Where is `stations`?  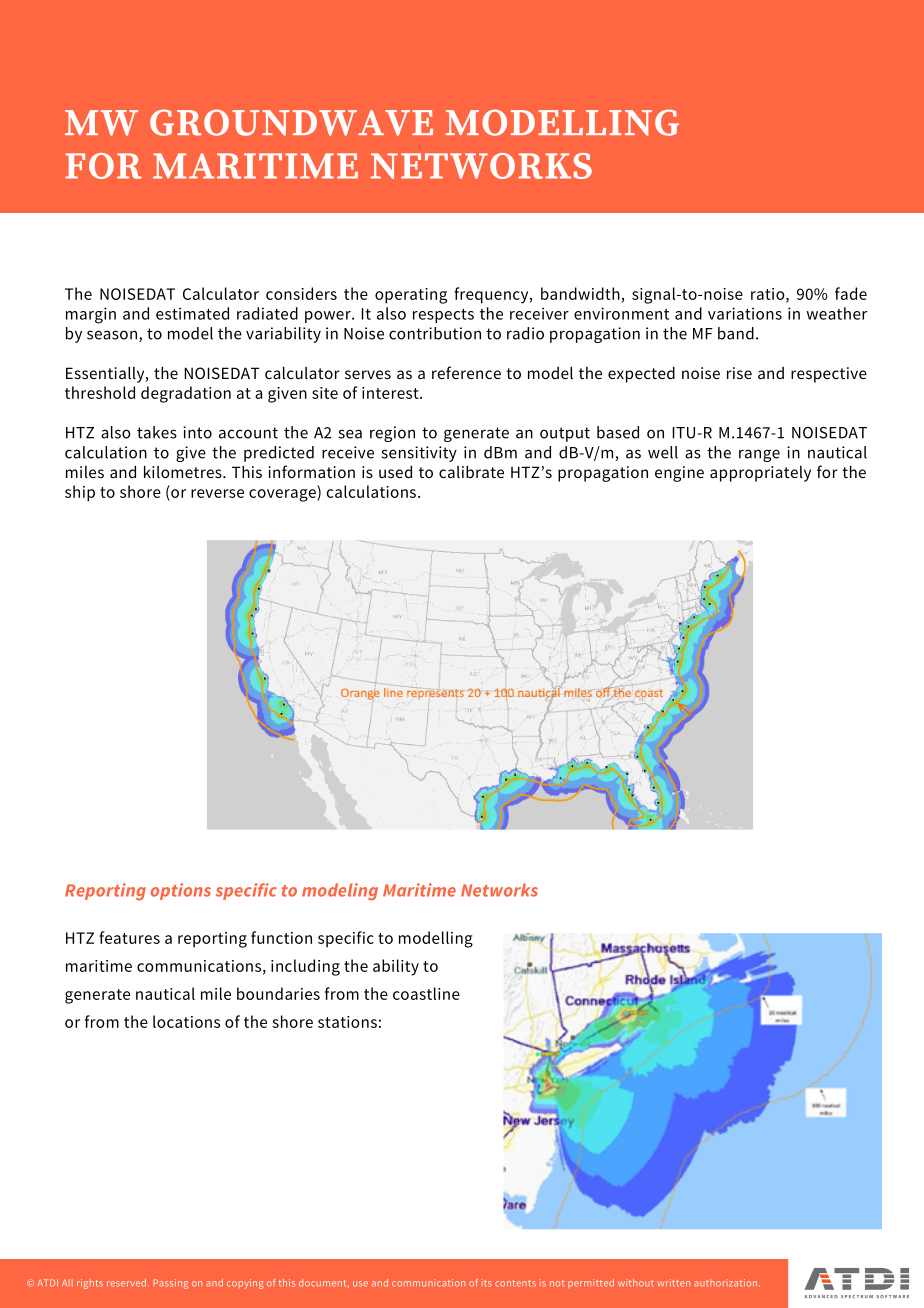
stations is located at coordinates (347, 1022).
